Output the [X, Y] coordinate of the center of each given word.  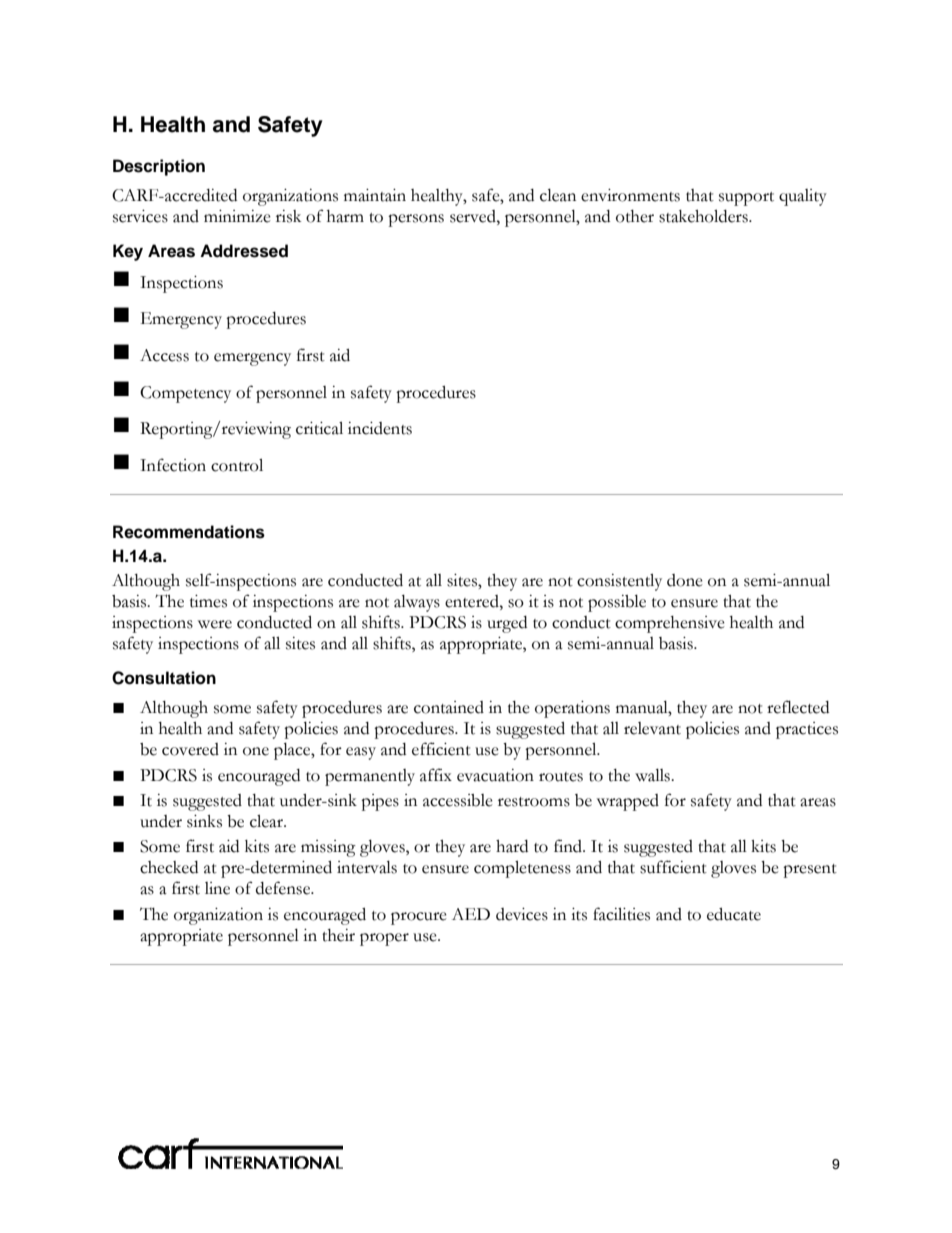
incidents [380, 428]
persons [416, 220]
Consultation [164, 678]
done [685, 580]
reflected [798, 707]
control [237, 465]
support [746, 199]
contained [449, 707]
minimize [237, 216]
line [217, 888]
